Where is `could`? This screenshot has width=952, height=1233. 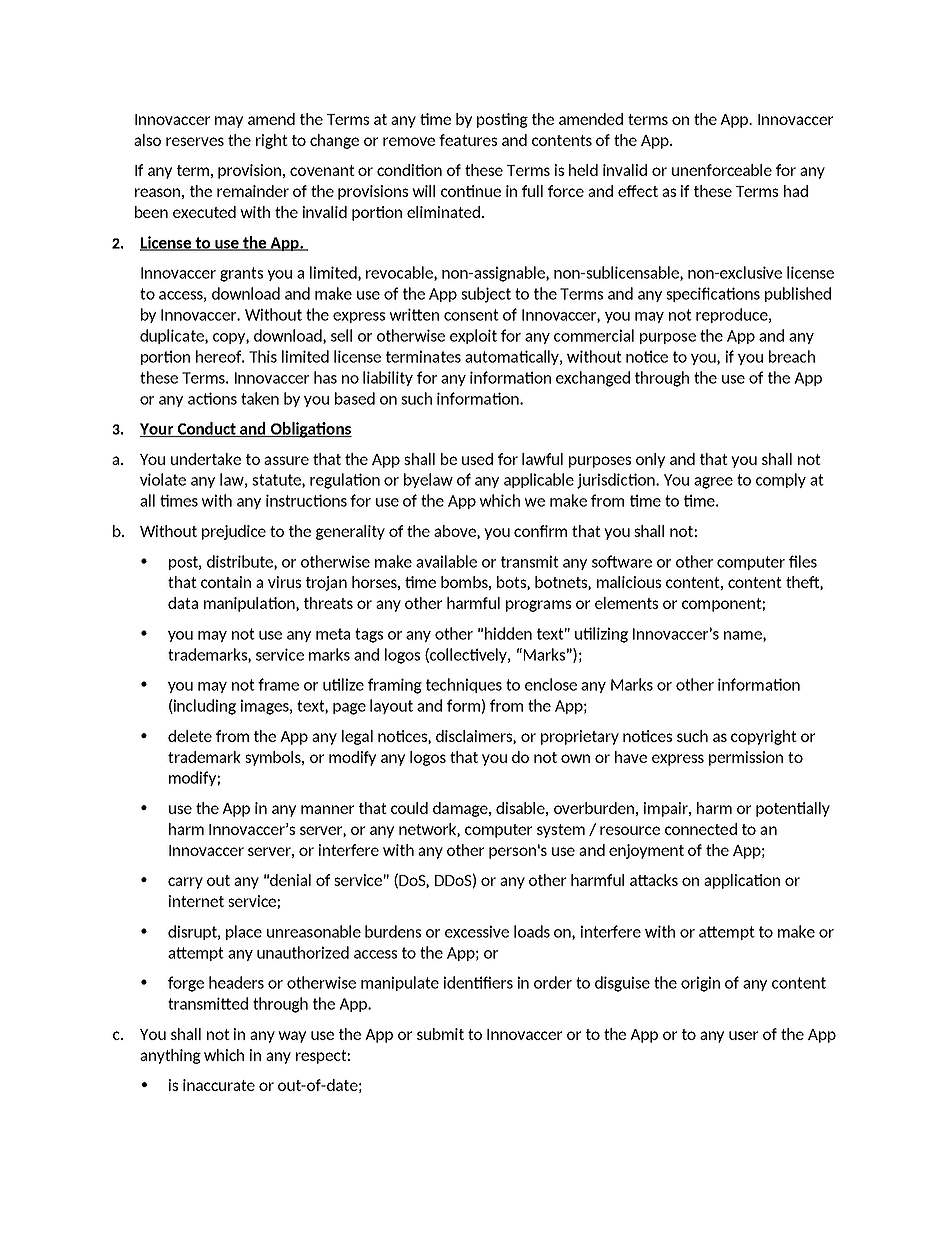
could is located at coordinates (409, 808).
